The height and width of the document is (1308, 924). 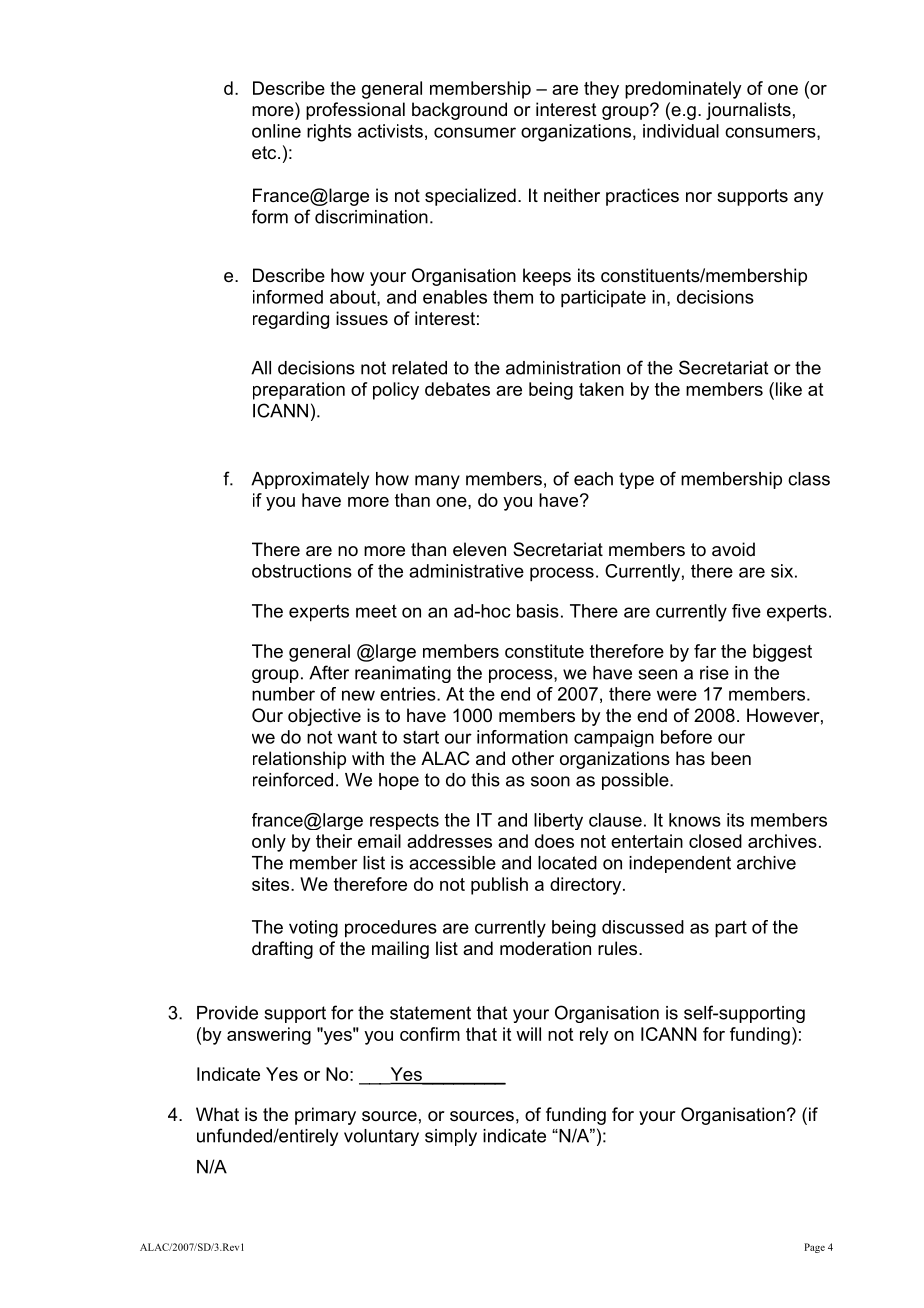 I want to click on background, so click(x=459, y=111).
